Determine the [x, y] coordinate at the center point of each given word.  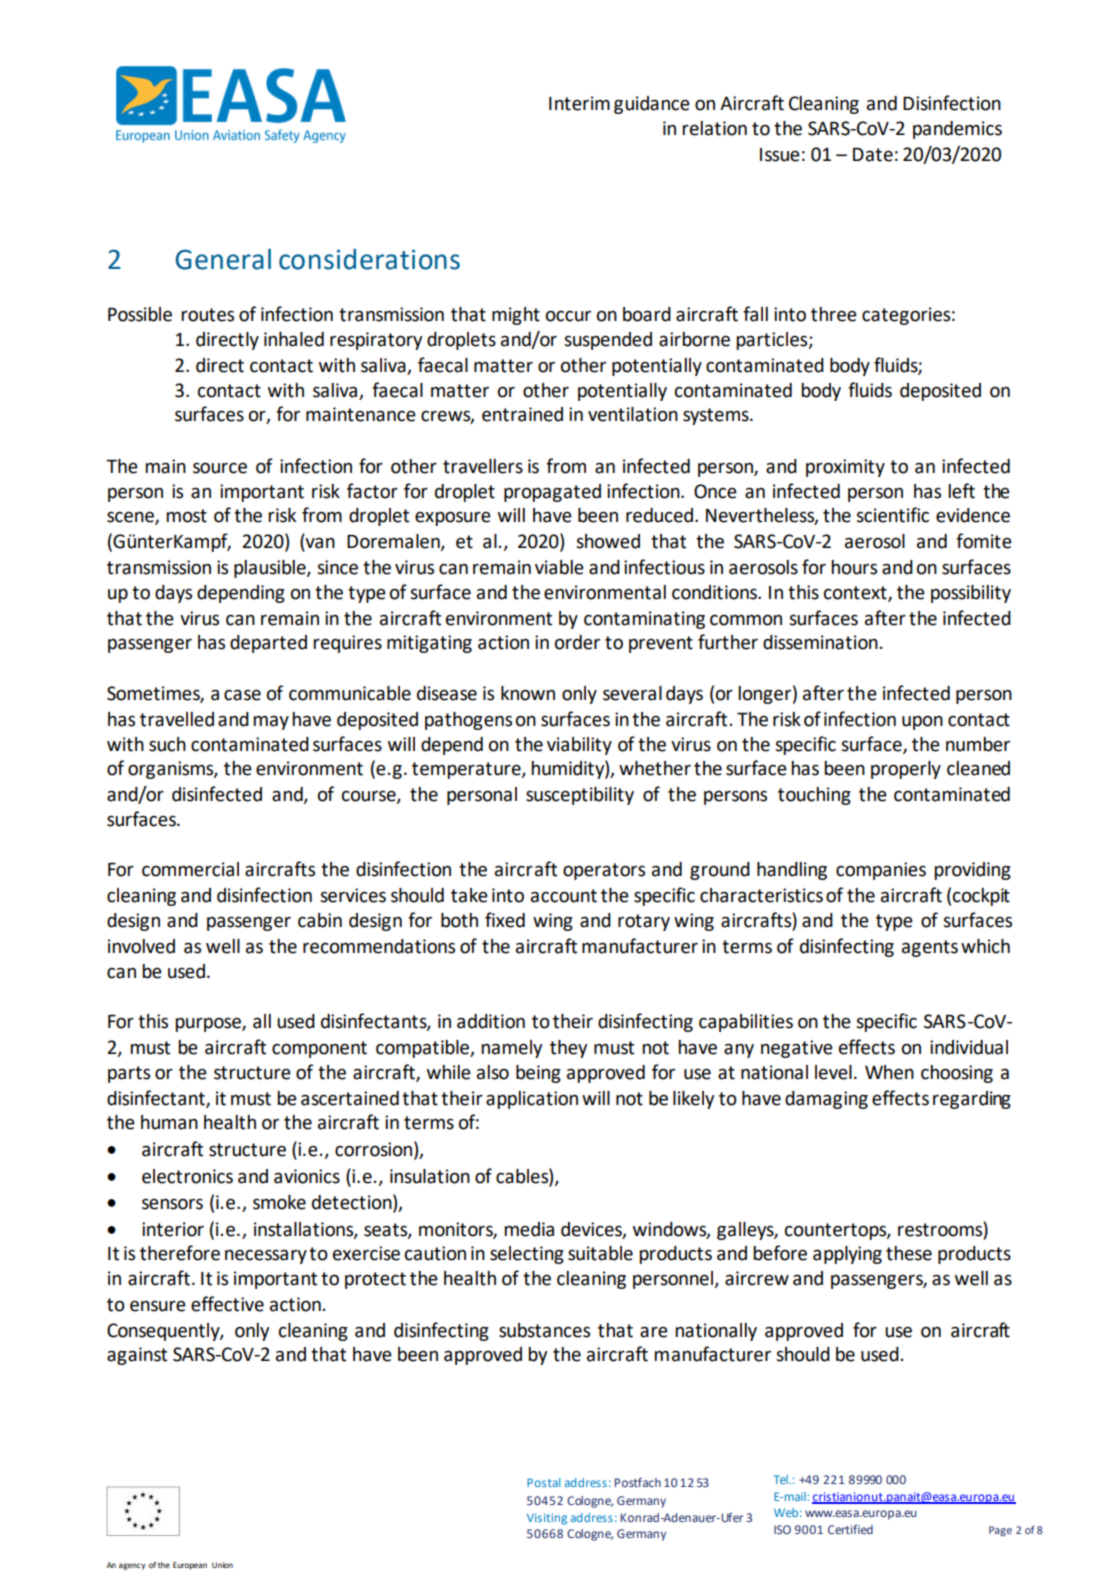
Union [222, 1565]
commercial [190, 869]
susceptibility [580, 796]
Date [873, 155]
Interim [579, 103]
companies [881, 871]
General [223, 259]
